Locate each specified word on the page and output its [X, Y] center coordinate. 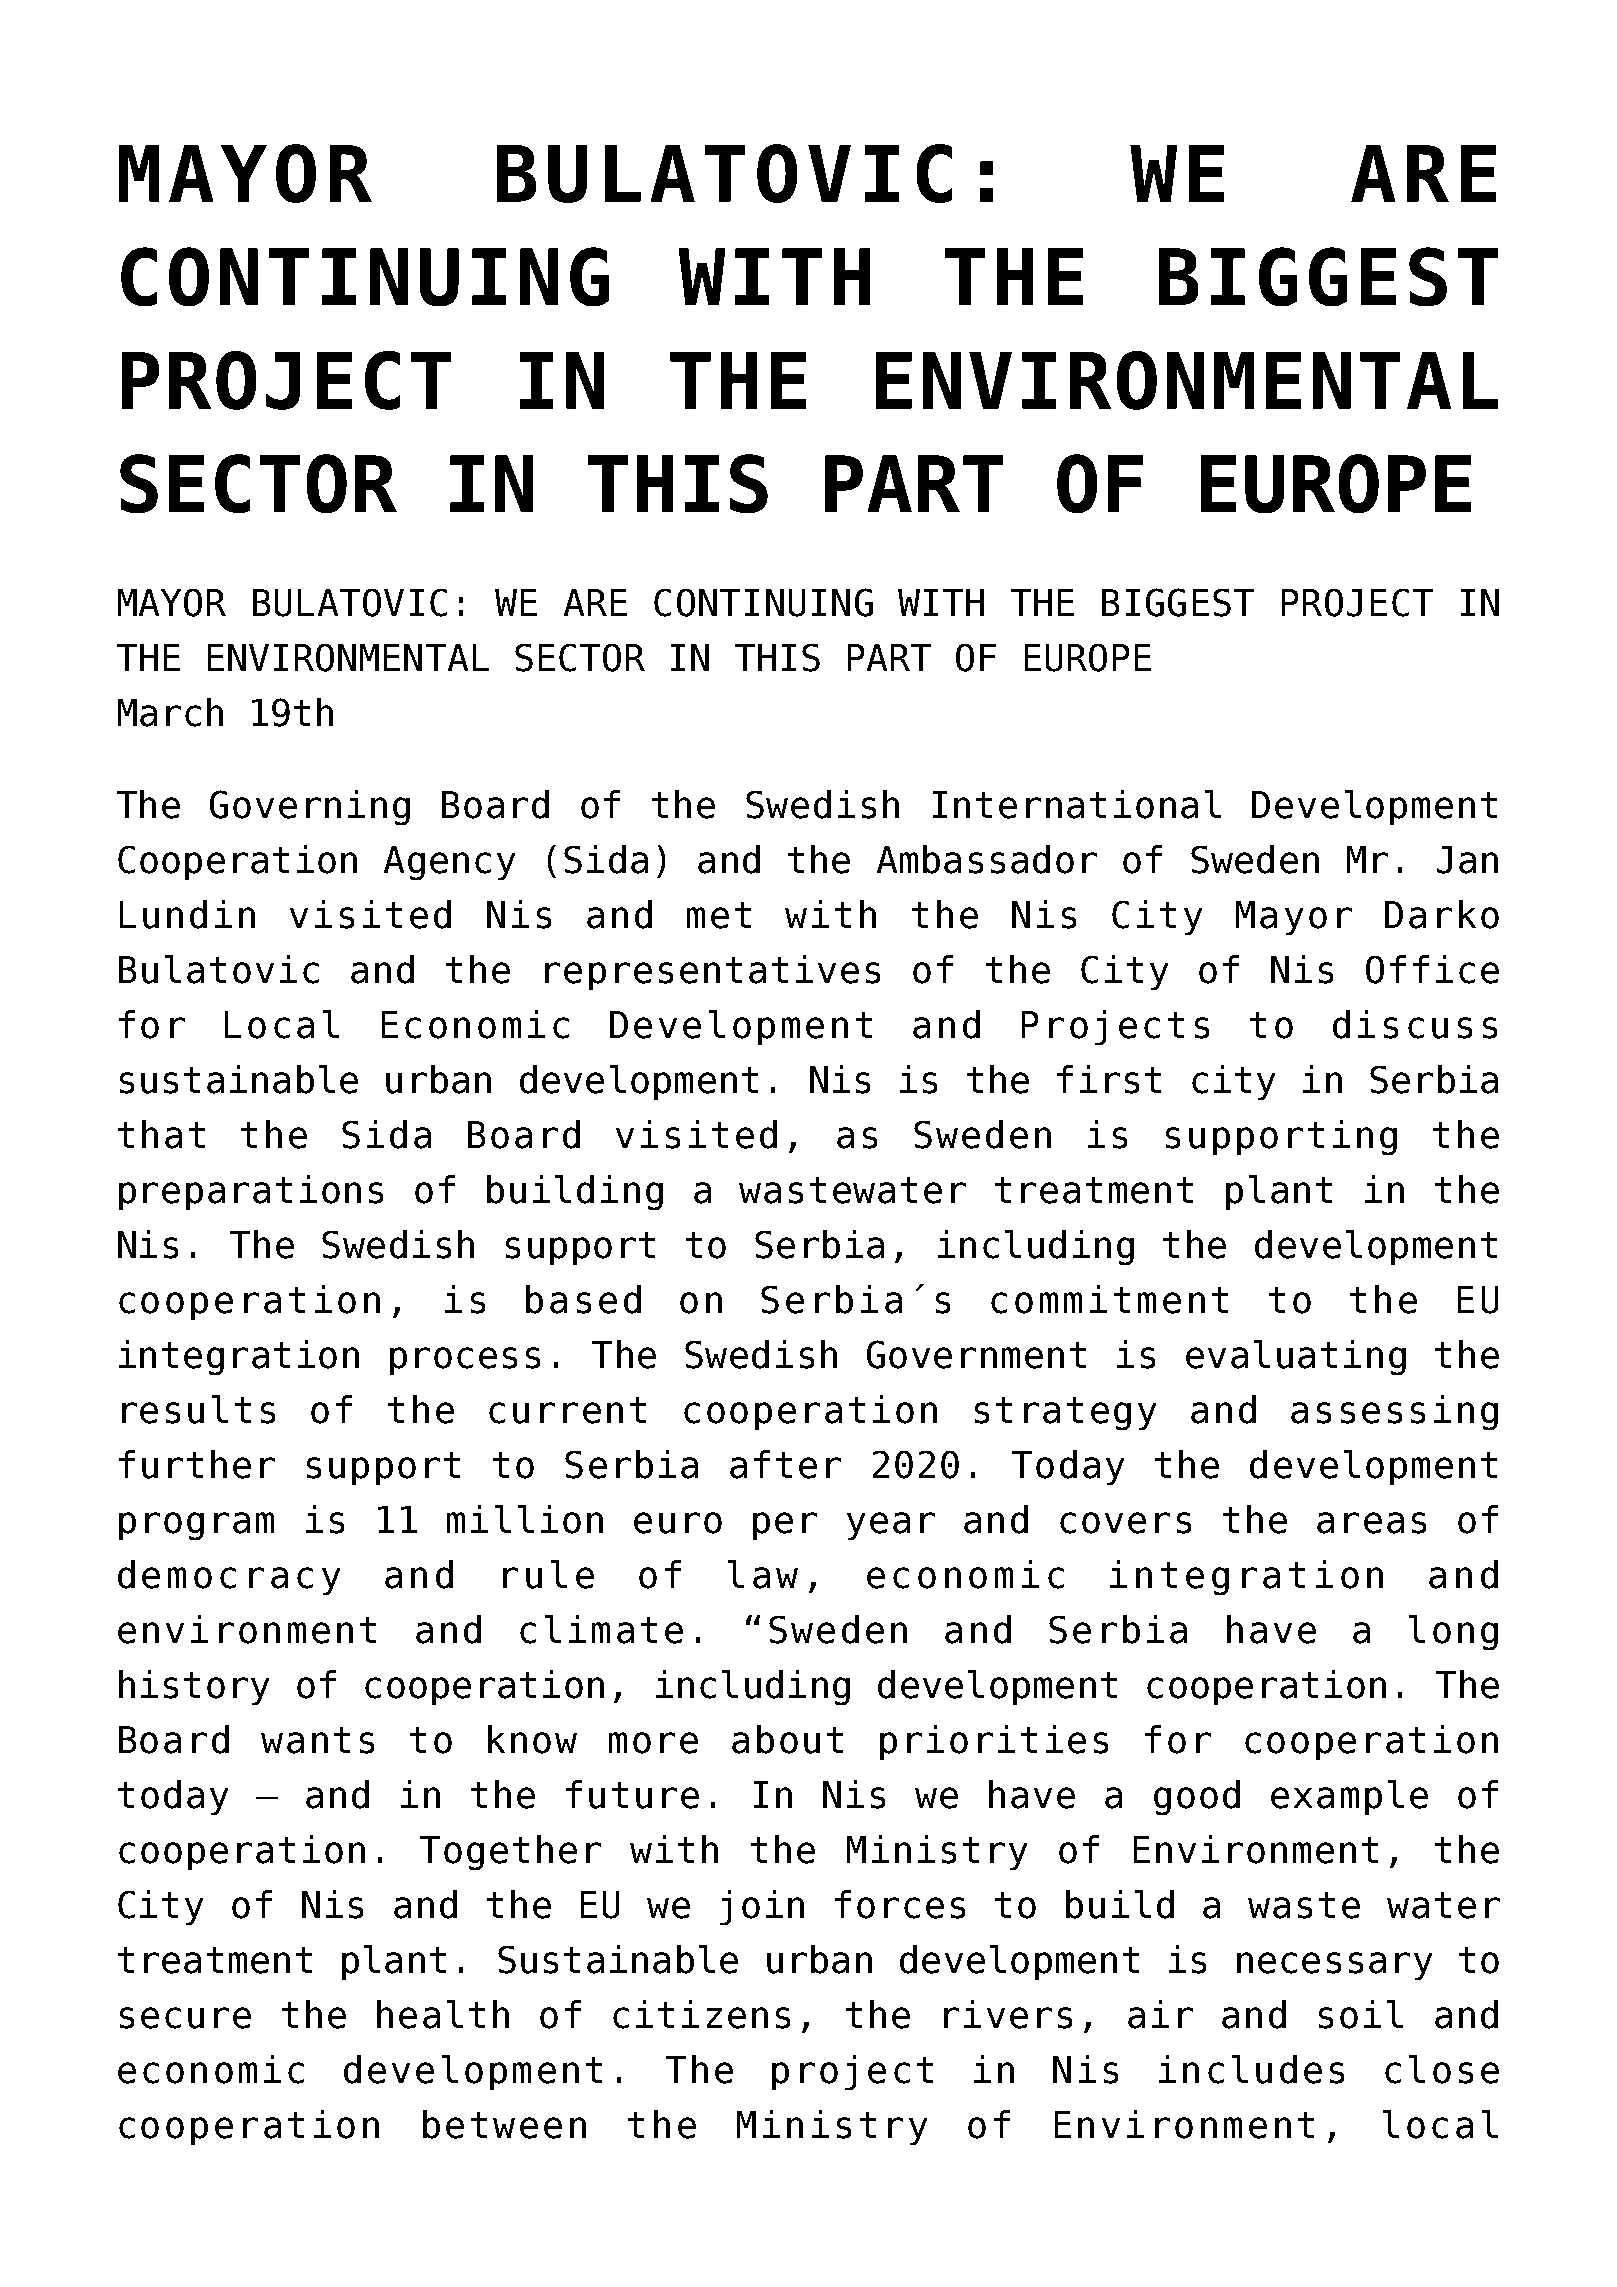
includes [1251, 2069]
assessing [1394, 1412]
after [785, 1464]
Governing [310, 807]
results [198, 1409]
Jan [1467, 860]
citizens [701, 2014]
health [443, 2014]
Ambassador [987, 859]
